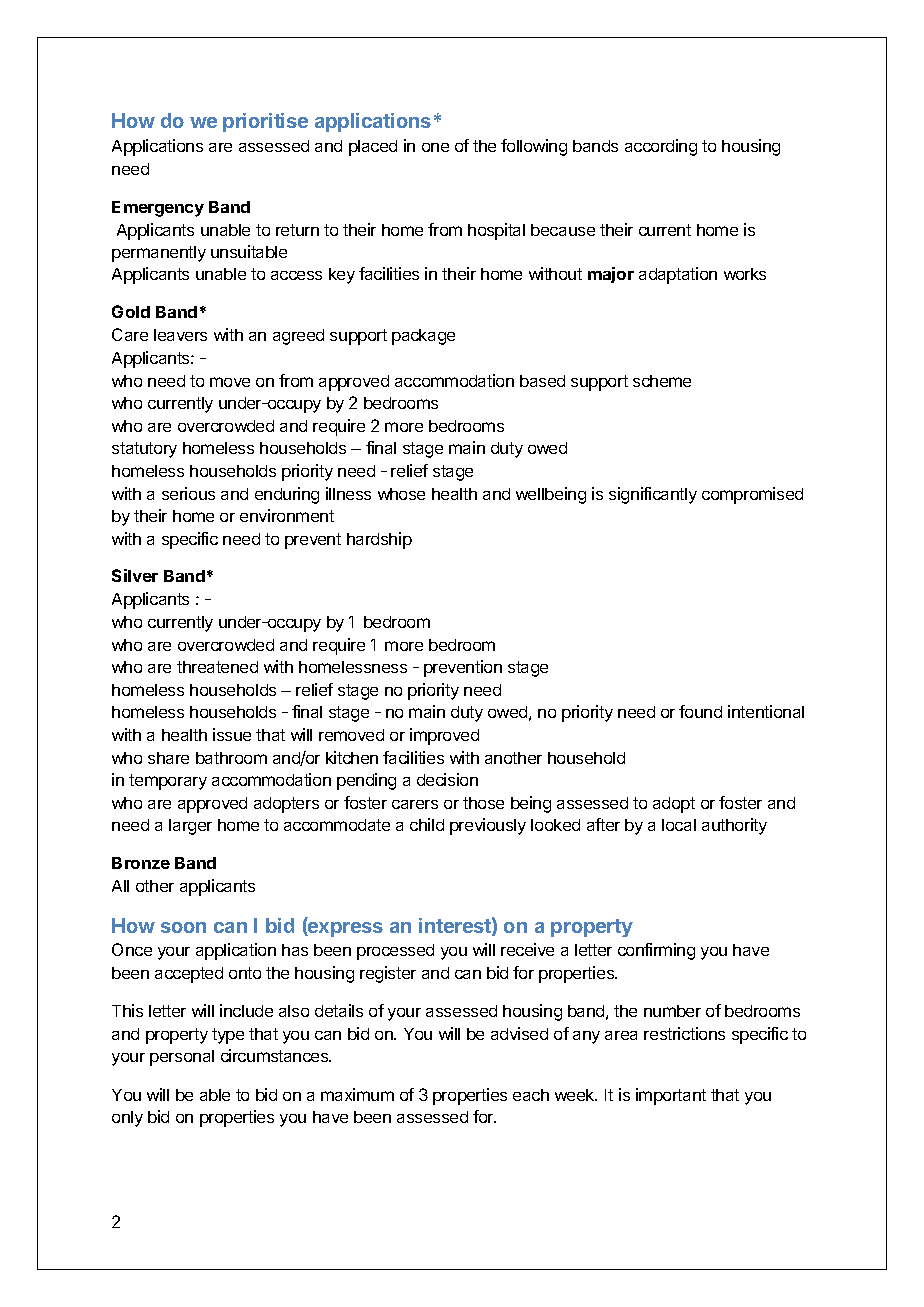 The height and width of the screenshot is (1307, 924). What do you see at coordinates (182, 1058) in the screenshot?
I see `personal` at bounding box center [182, 1058].
